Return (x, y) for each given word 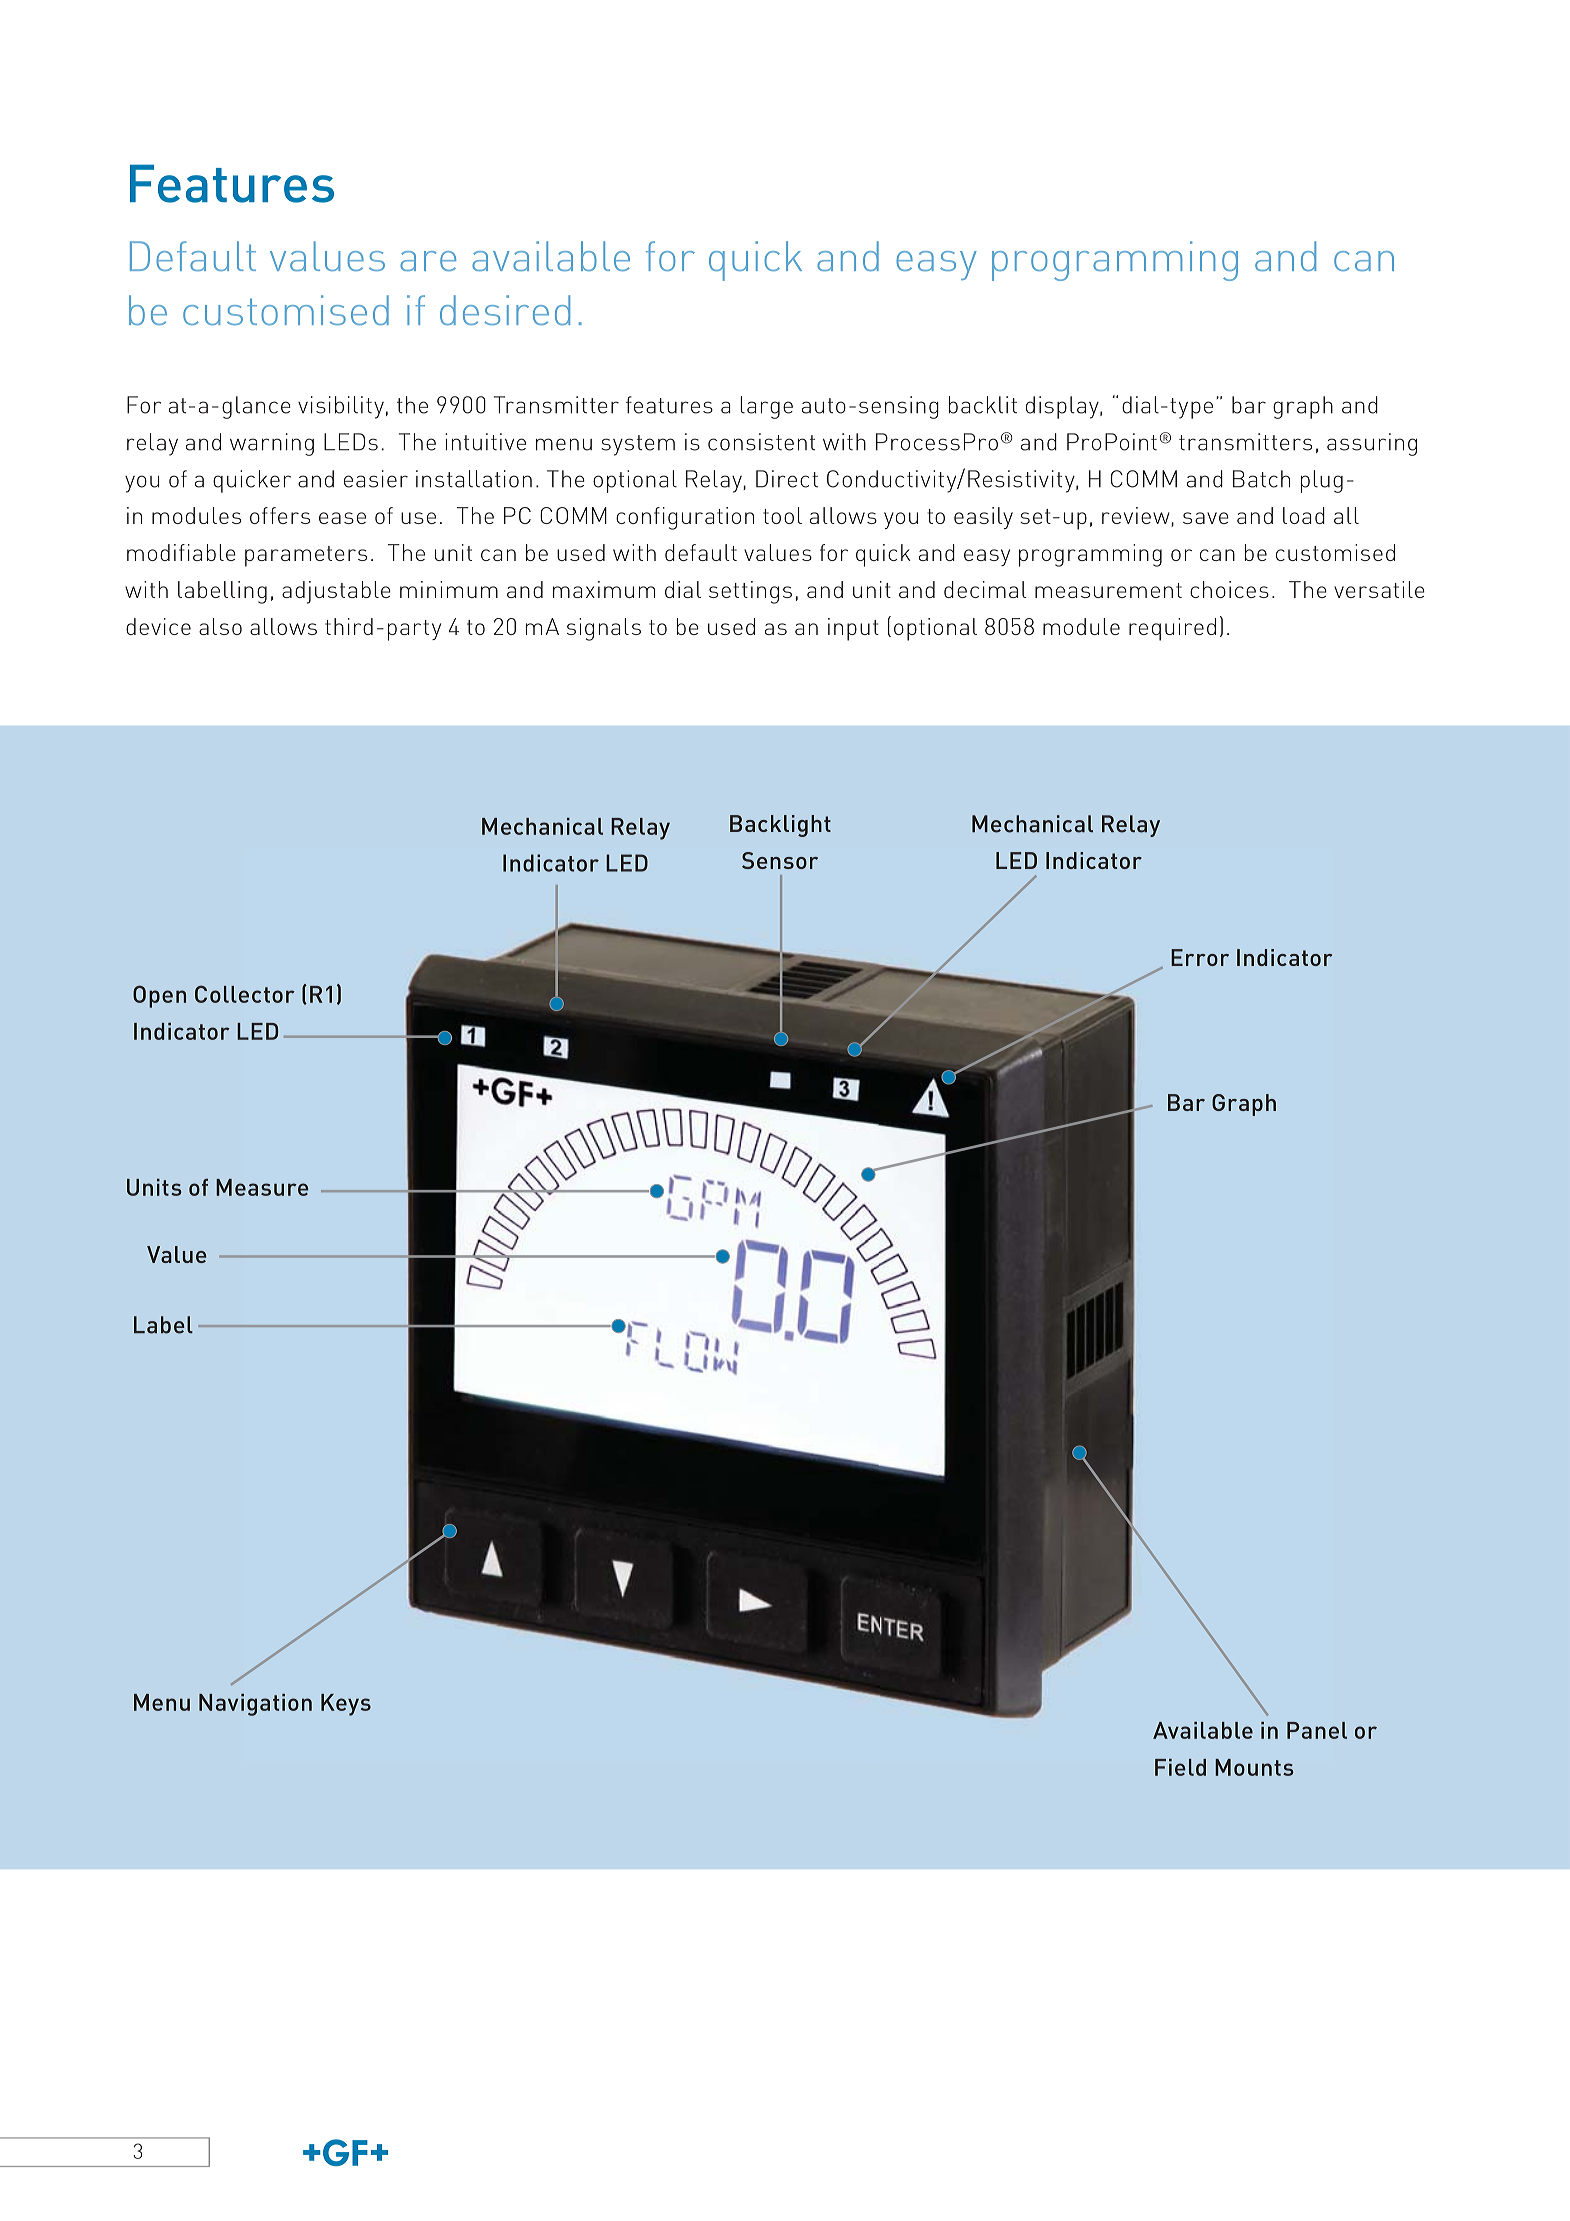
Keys (346, 1705)
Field (1180, 1767)
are (428, 261)
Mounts (1254, 1767)
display (1063, 407)
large (766, 407)
